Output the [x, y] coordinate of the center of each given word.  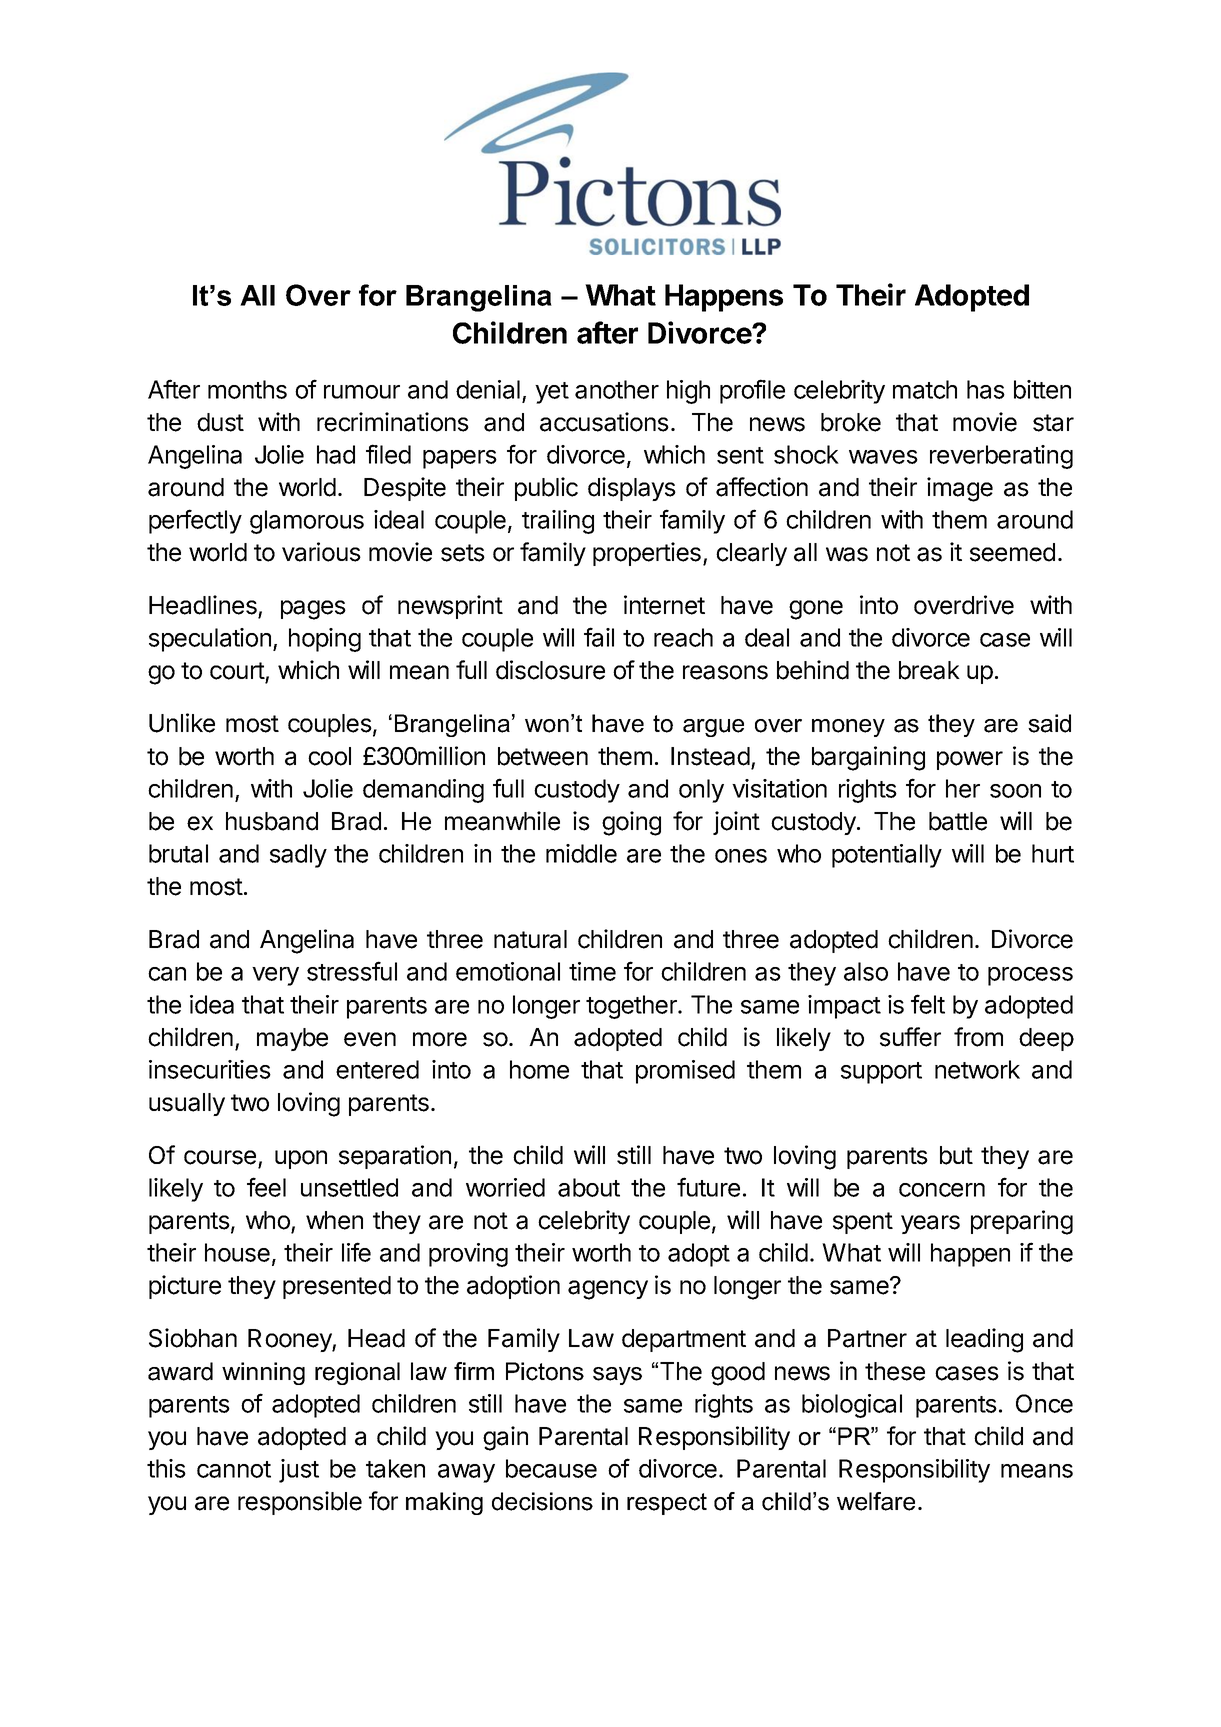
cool [329, 756]
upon [301, 1159]
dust [220, 422]
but [956, 1155]
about [589, 1187]
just [299, 1471]
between [543, 756]
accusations [604, 422]
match [925, 389]
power [970, 760]
